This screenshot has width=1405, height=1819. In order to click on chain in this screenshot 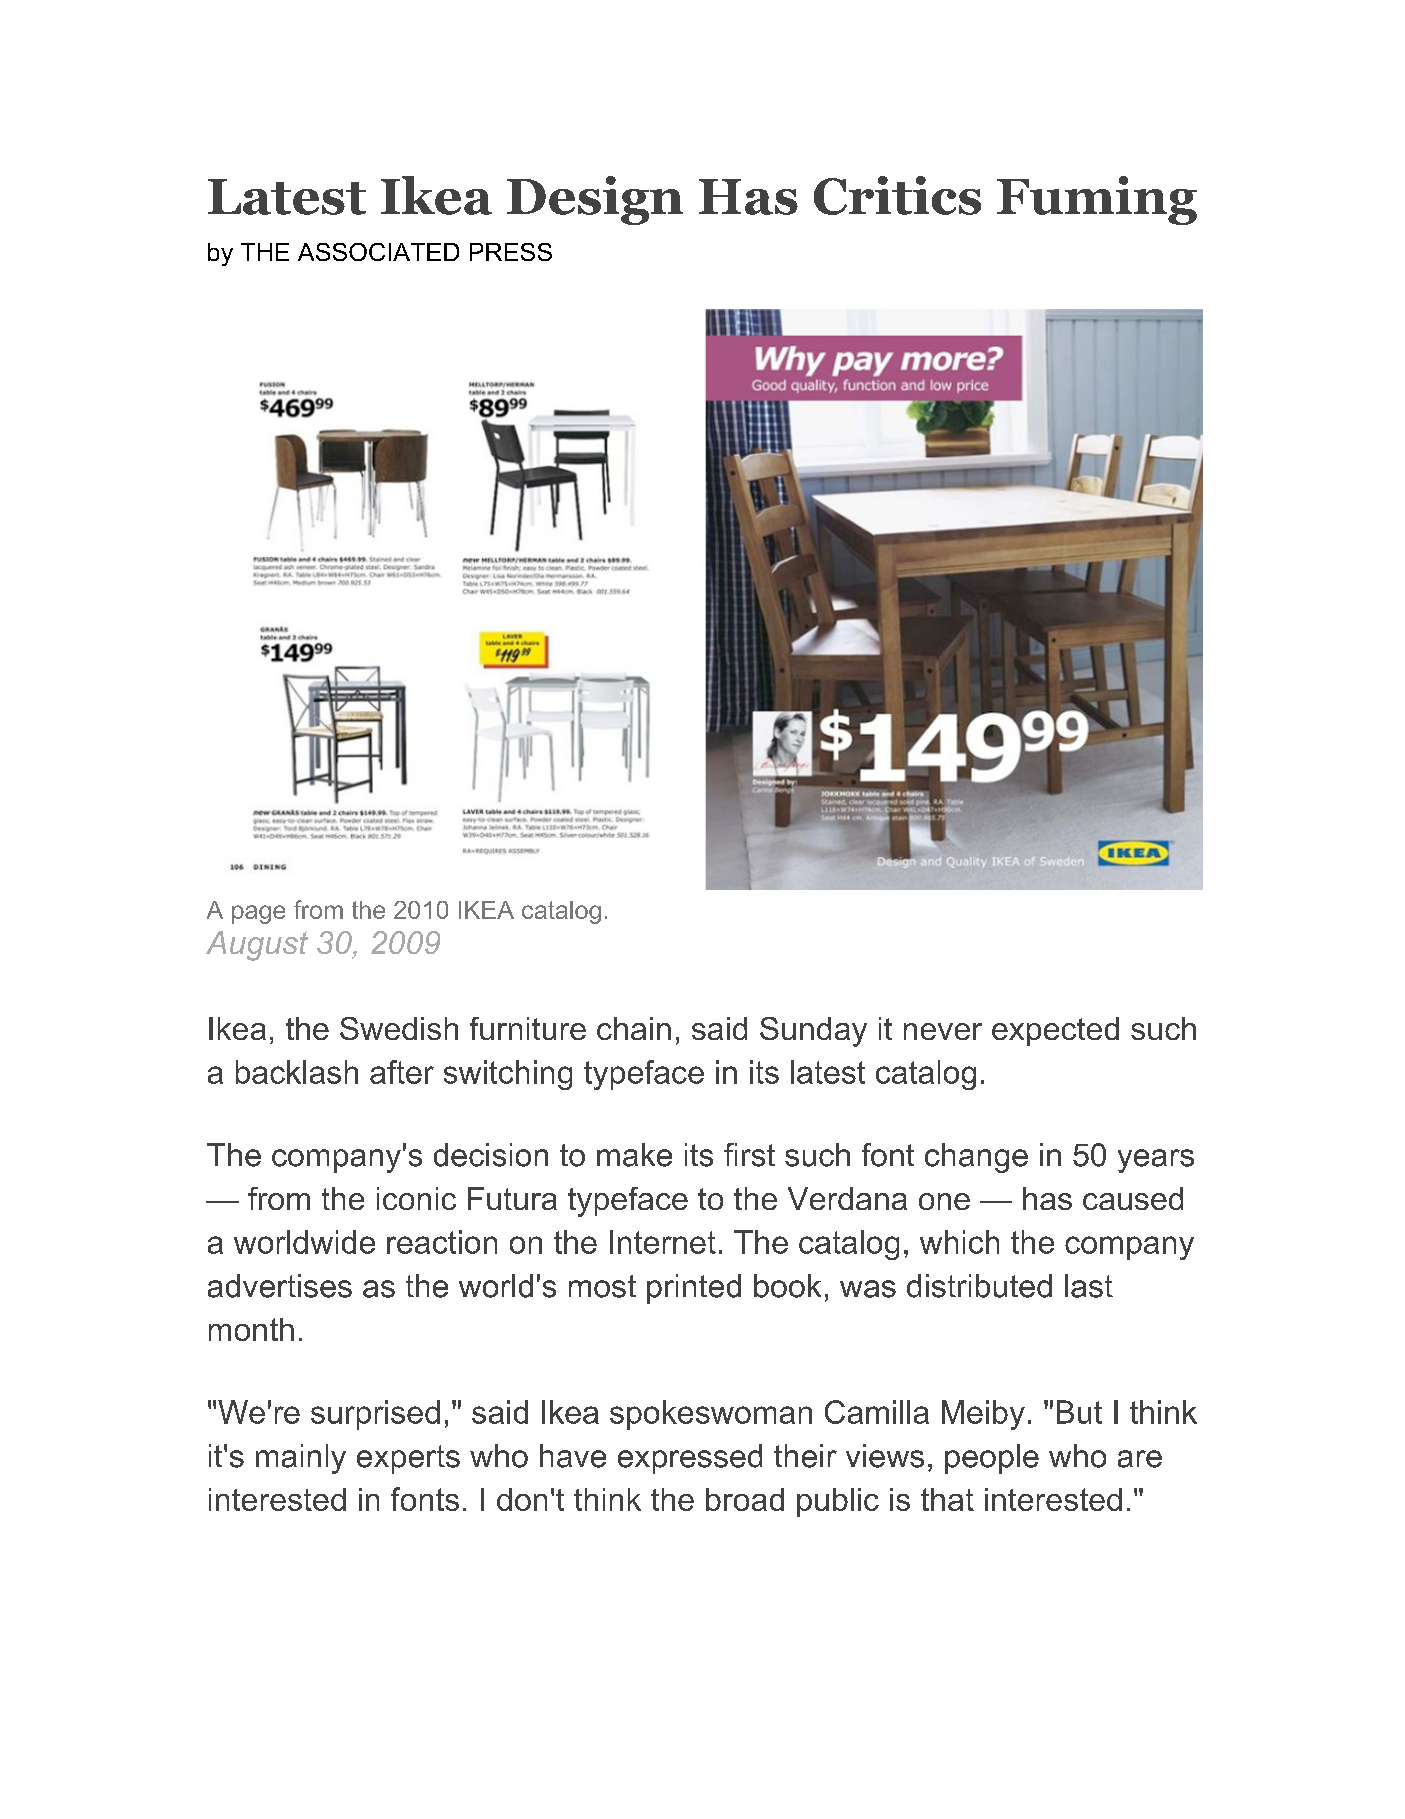, I will do `click(634, 1028)`.
